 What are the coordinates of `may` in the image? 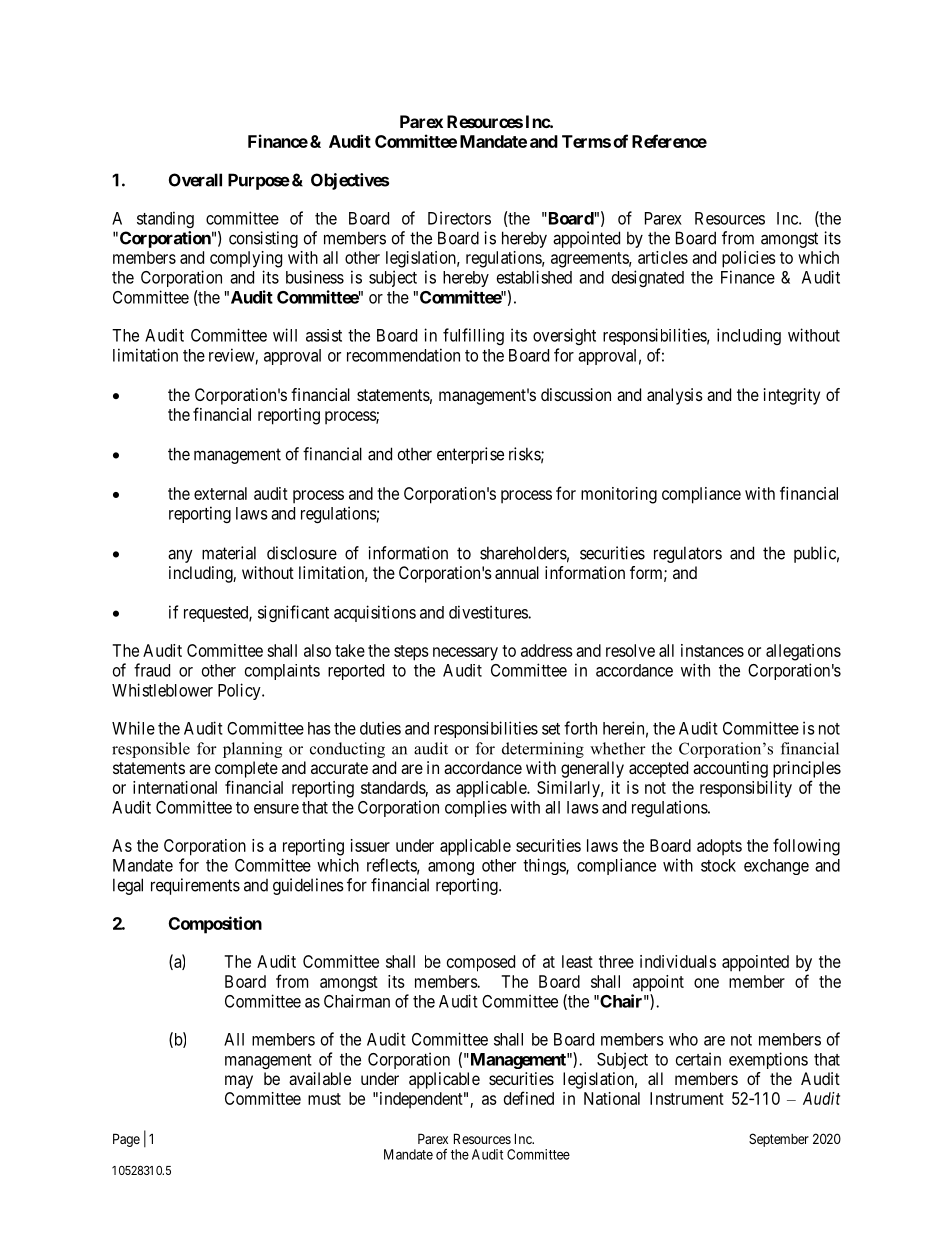 It's located at (239, 1082).
